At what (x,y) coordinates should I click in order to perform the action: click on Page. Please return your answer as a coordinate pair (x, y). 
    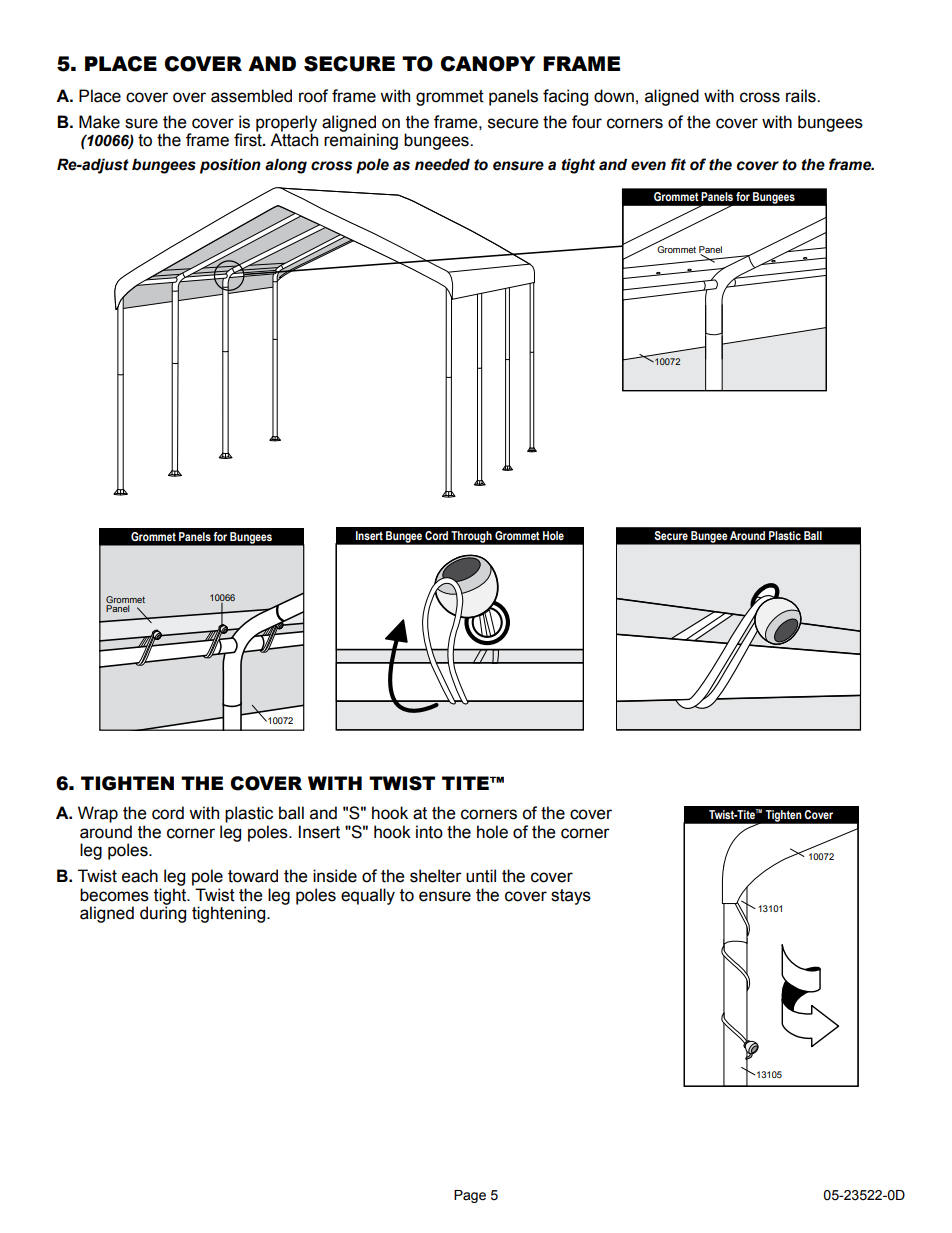
    Looking at the image, I should click on (470, 1196).
